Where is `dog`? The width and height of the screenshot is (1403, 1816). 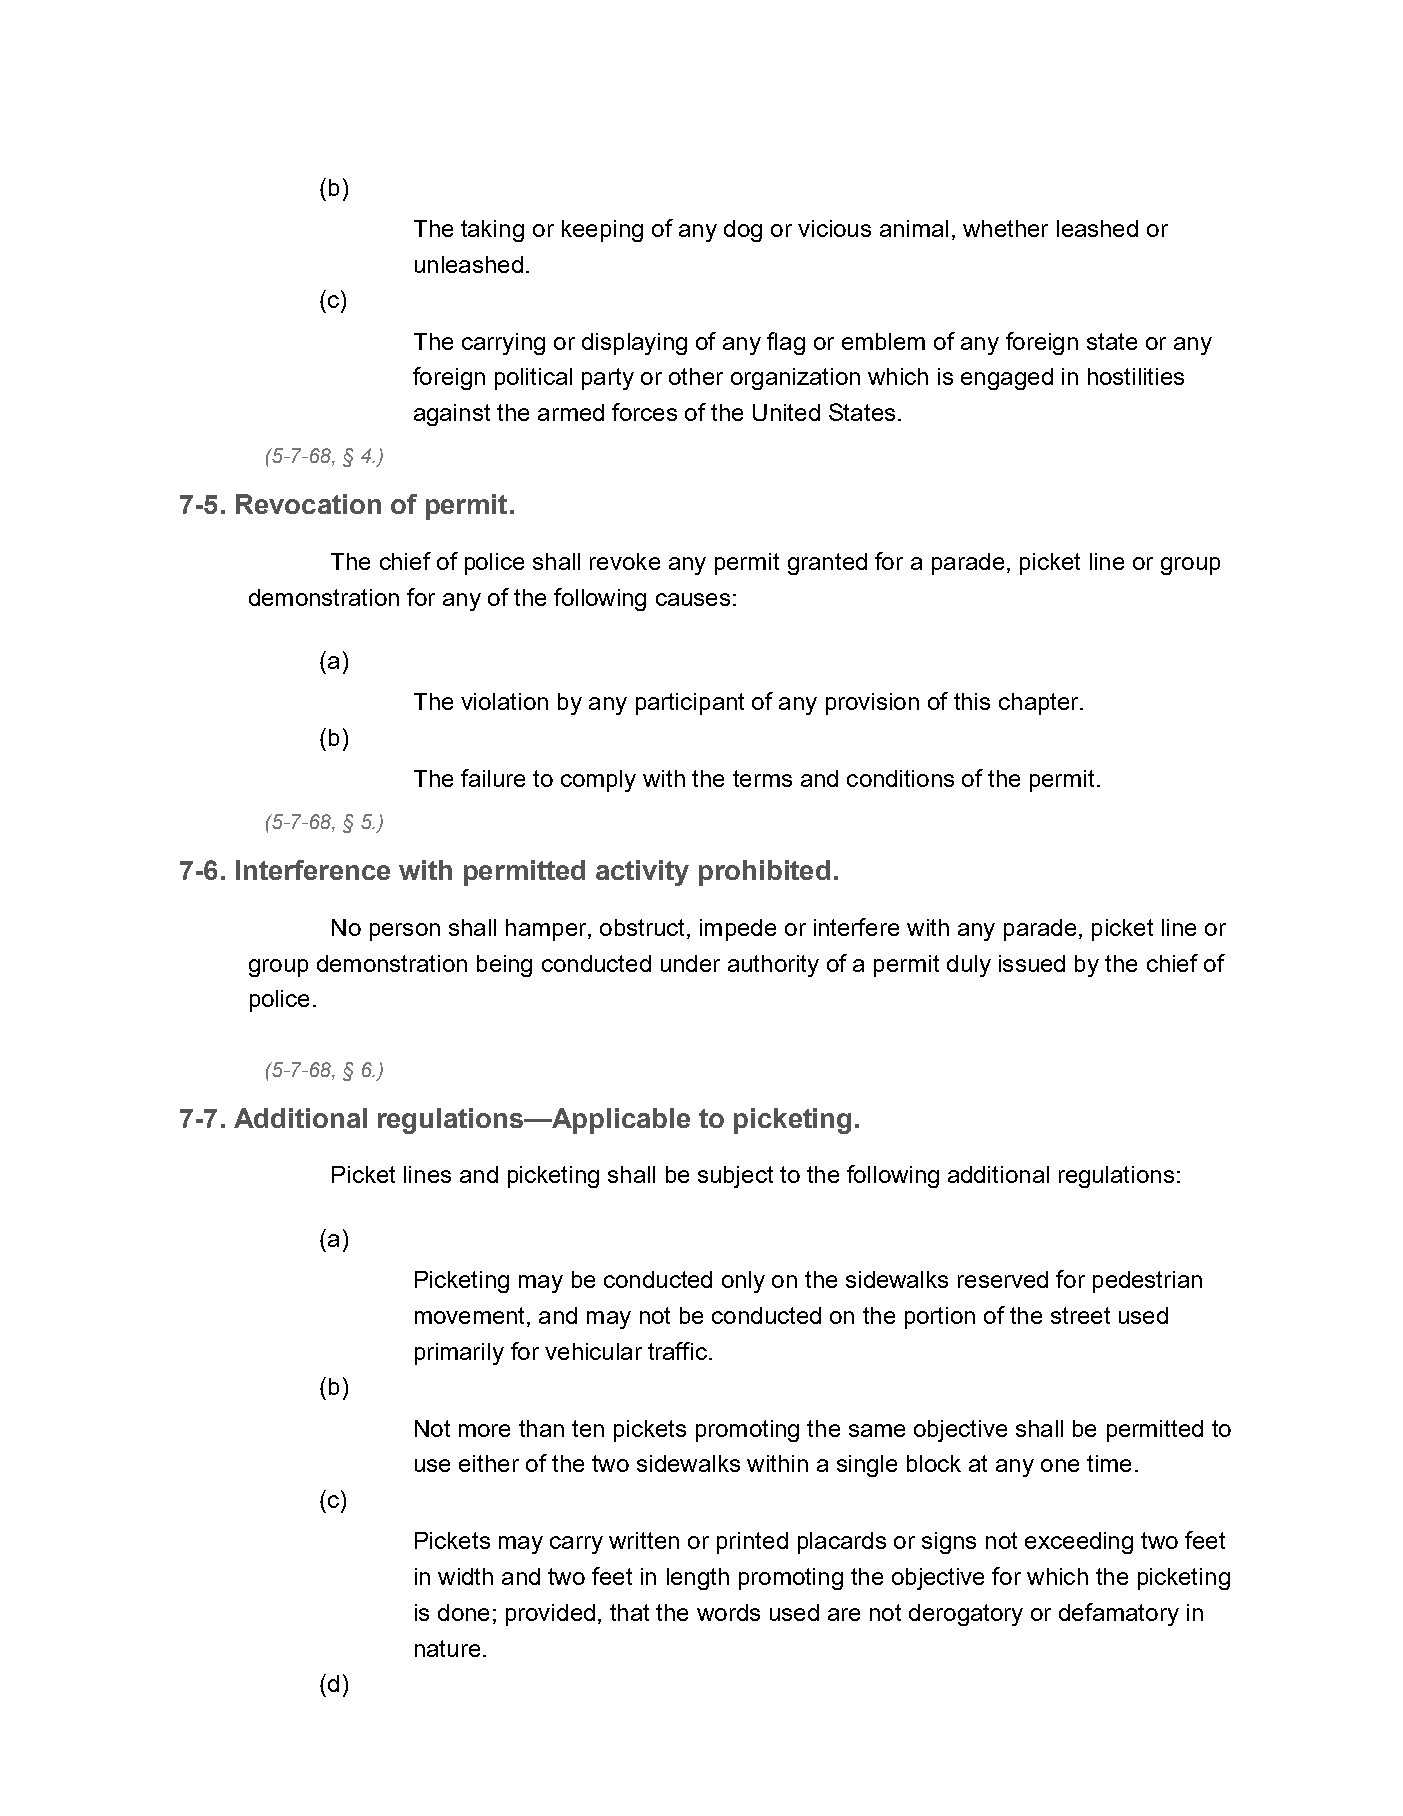 dog is located at coordinates (743, 231).
